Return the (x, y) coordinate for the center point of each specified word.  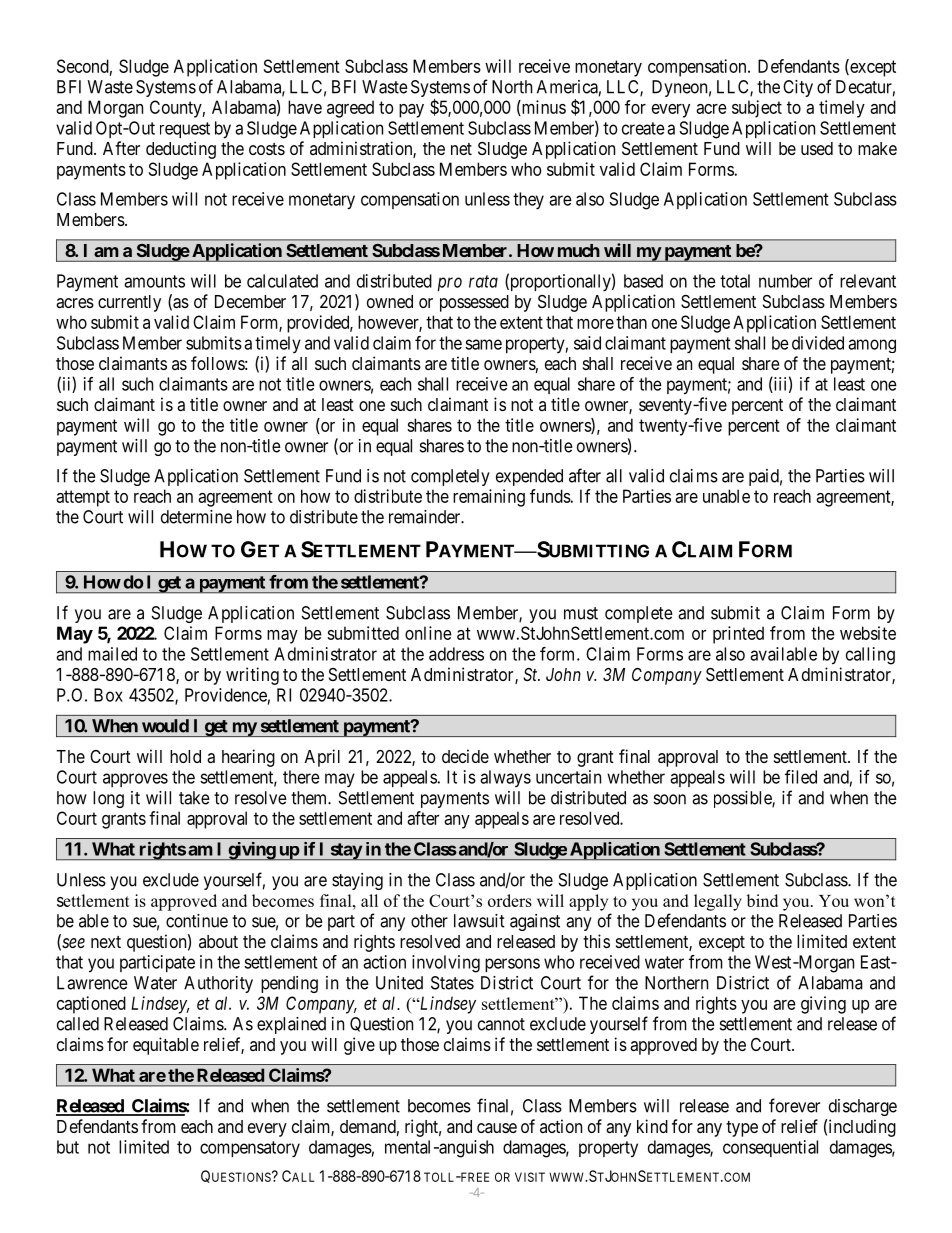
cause (497, 1128)
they (528, 201)
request (185, 130)
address (456, 654)
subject (757, 109)
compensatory (250, 1149)
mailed (112, 654)
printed (738, 635)
